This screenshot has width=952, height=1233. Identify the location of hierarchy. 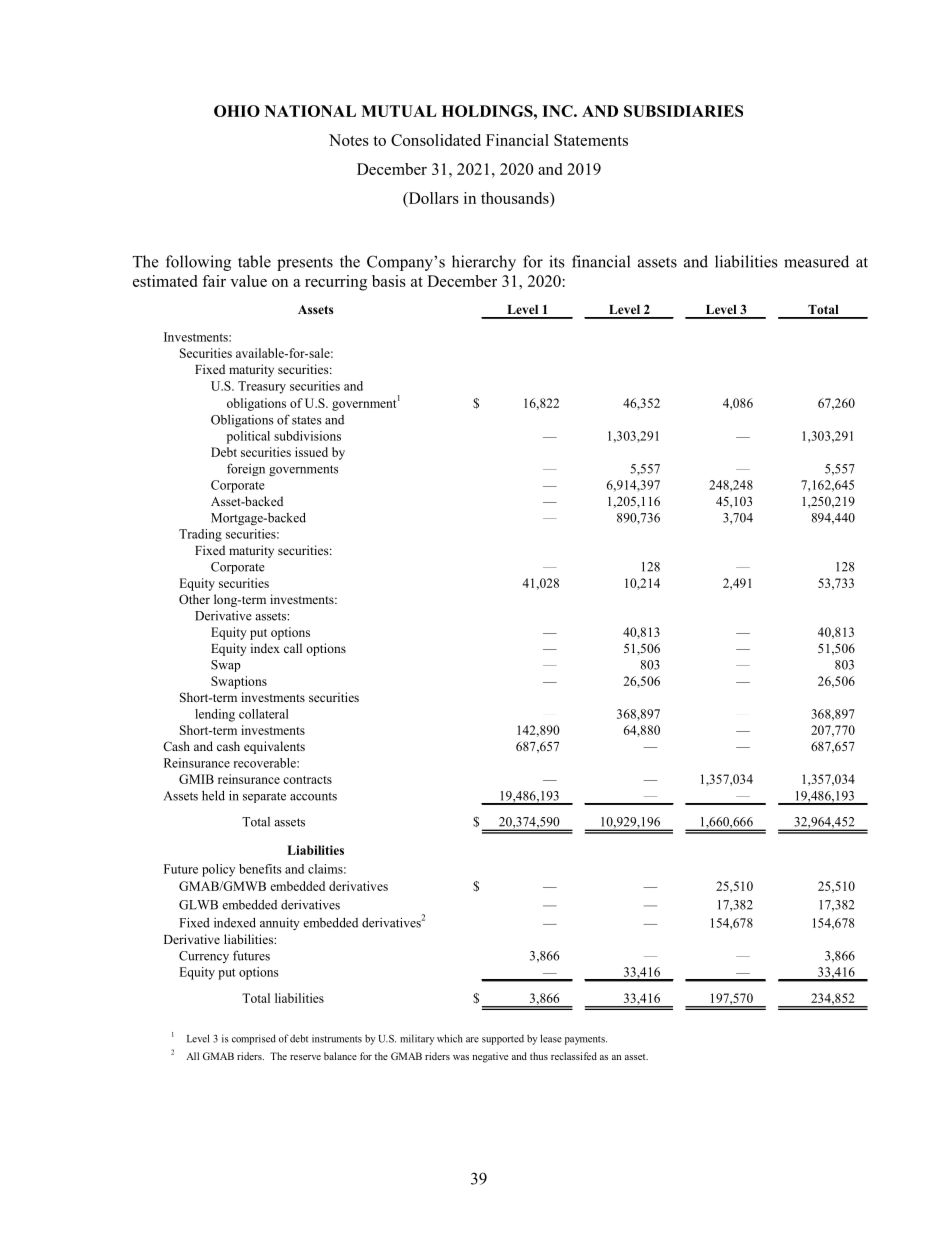
(484, 263).
